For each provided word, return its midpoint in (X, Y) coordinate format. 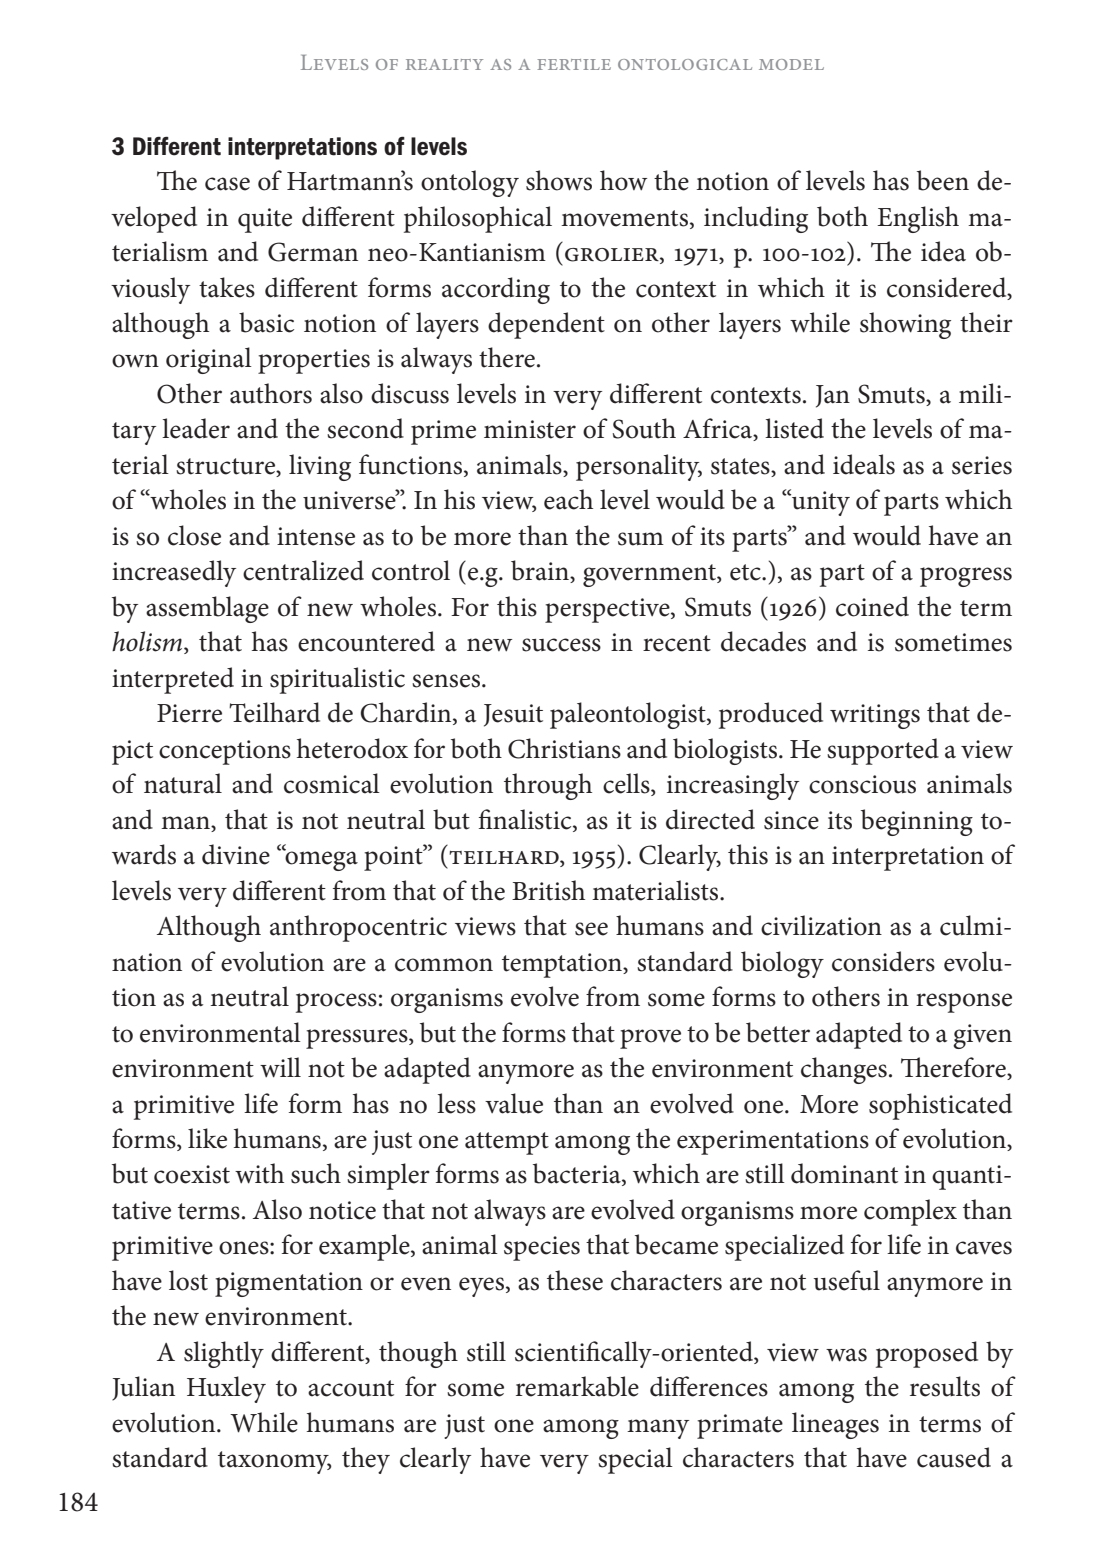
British (548, 890)
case (227, 184)
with (259, 1173)
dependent (546, 325)
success (561, 645)
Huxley (226, 1389)
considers (883, 961)
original (209, 360)
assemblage (207, 609)
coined (872, 606)
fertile (574, 64)
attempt (507, 1143)
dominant (844, 1173)
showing (905, 325)
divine (236, 854)
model (791, 64)
